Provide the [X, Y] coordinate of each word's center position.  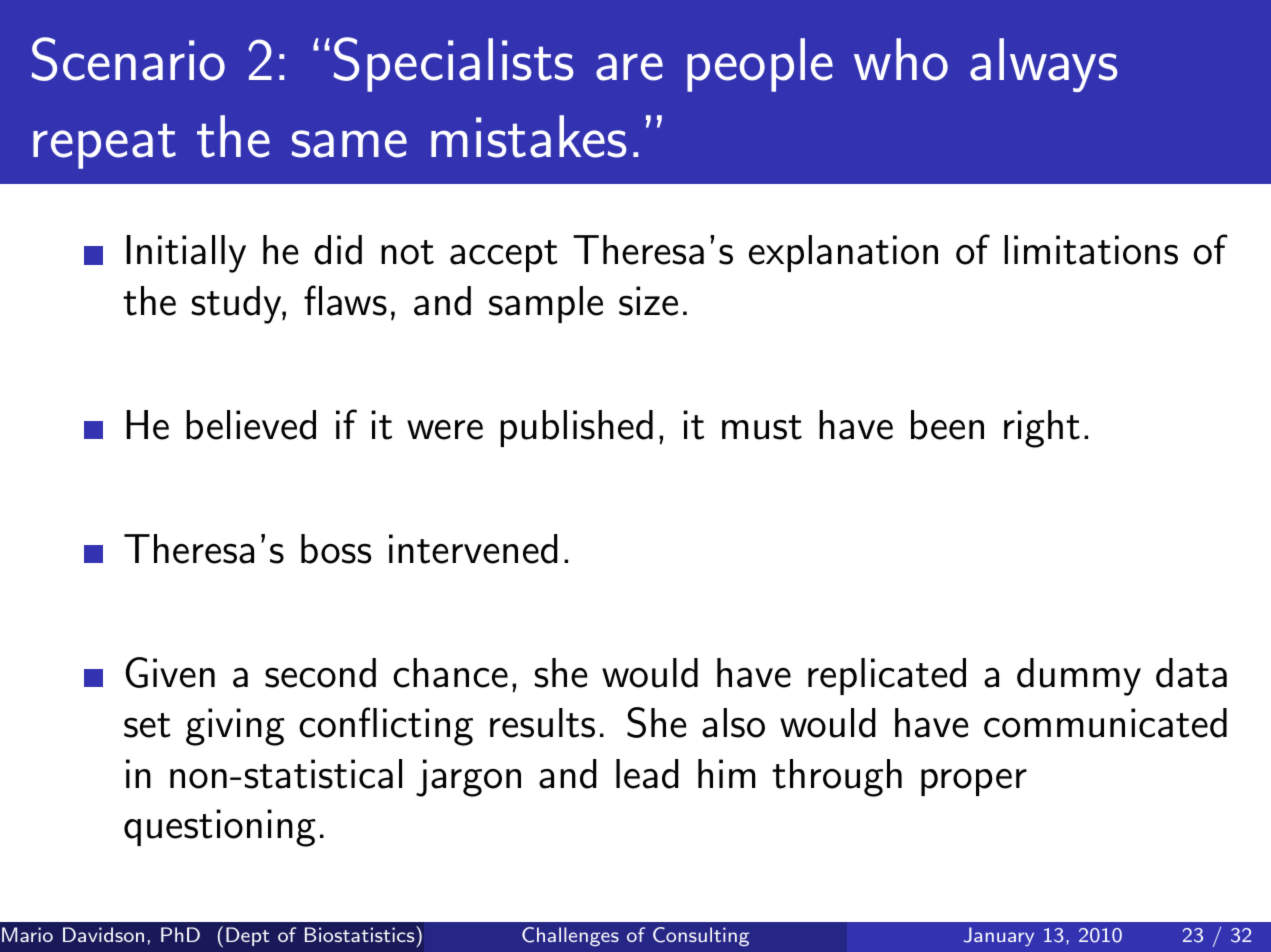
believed [251, 425]
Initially [186, 254]
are [629, 67]
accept [504, 256]
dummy [1079, 677]
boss [336, 549]
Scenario [128, 59]
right [1042, 429]
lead [647, 774]
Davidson [103, 934]
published [576, 428]
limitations [1091, 250]
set [147, 725]
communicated [1105, 723]
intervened [473, 549]
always [1044, 65]
